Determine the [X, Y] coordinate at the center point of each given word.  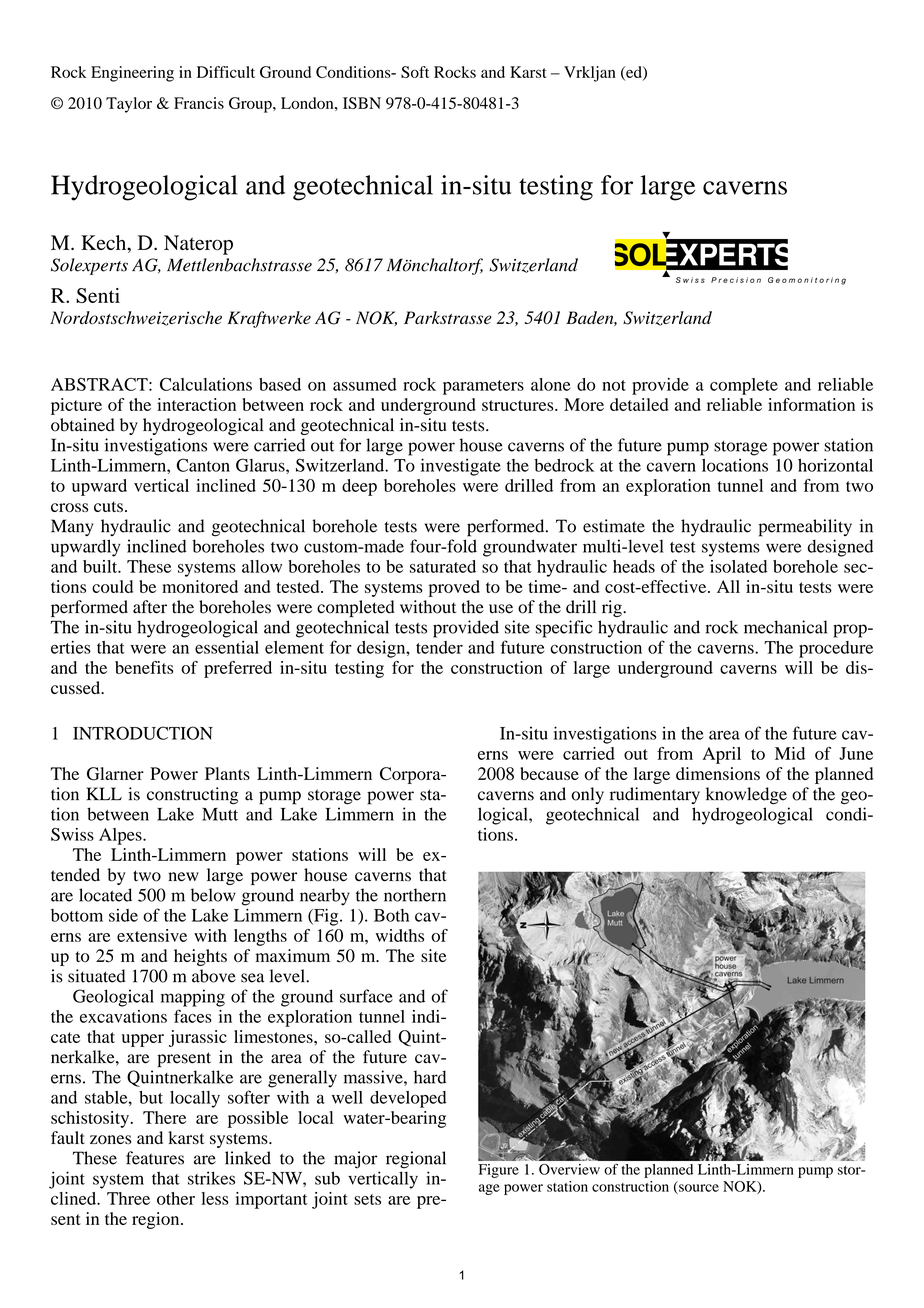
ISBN [362, 103]
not [614, 385]
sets [367, 1199]
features [155, 1158]
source [698, 1189]
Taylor [129, 105]
